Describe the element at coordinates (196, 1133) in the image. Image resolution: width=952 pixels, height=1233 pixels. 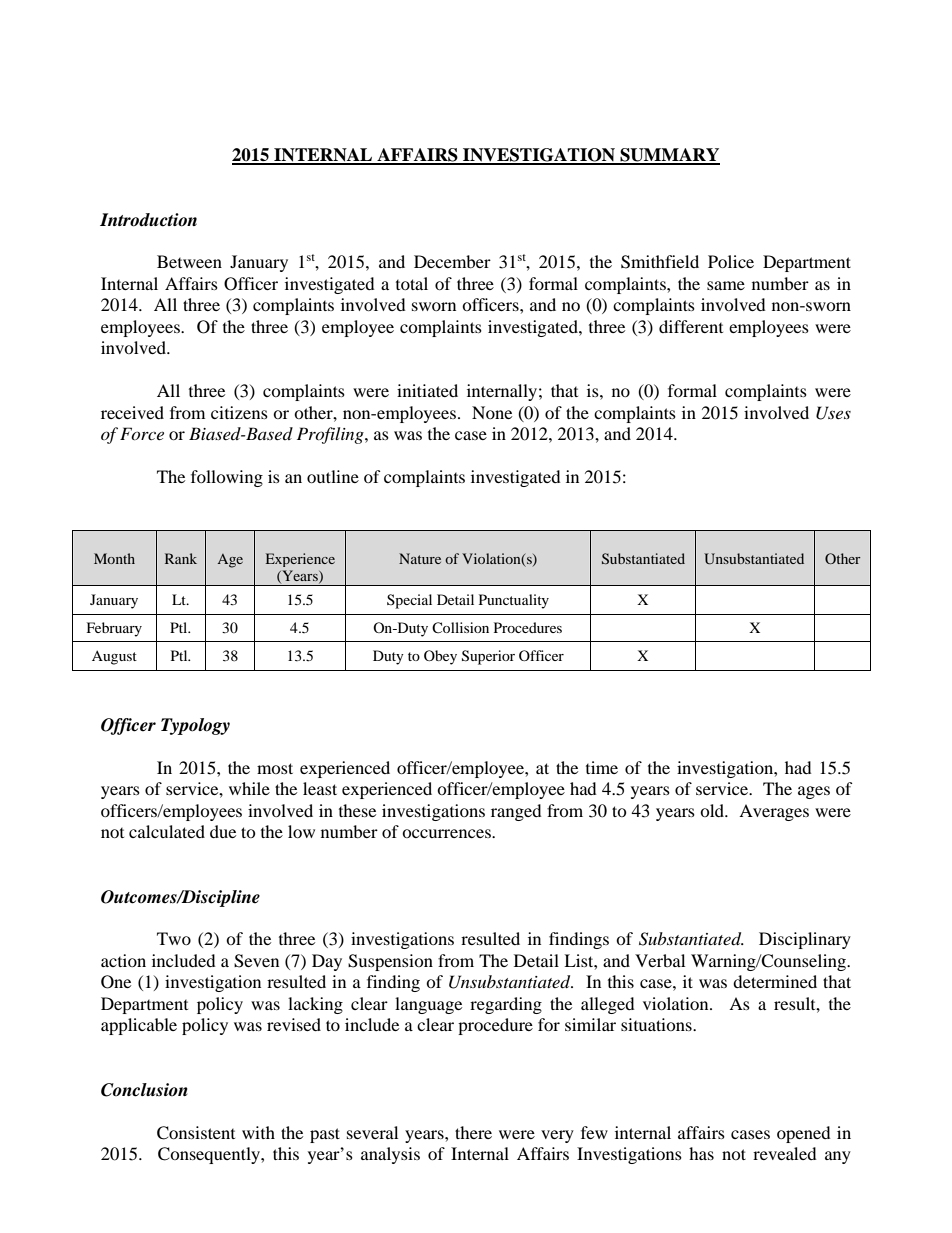
I see `Consistent` at that location.
